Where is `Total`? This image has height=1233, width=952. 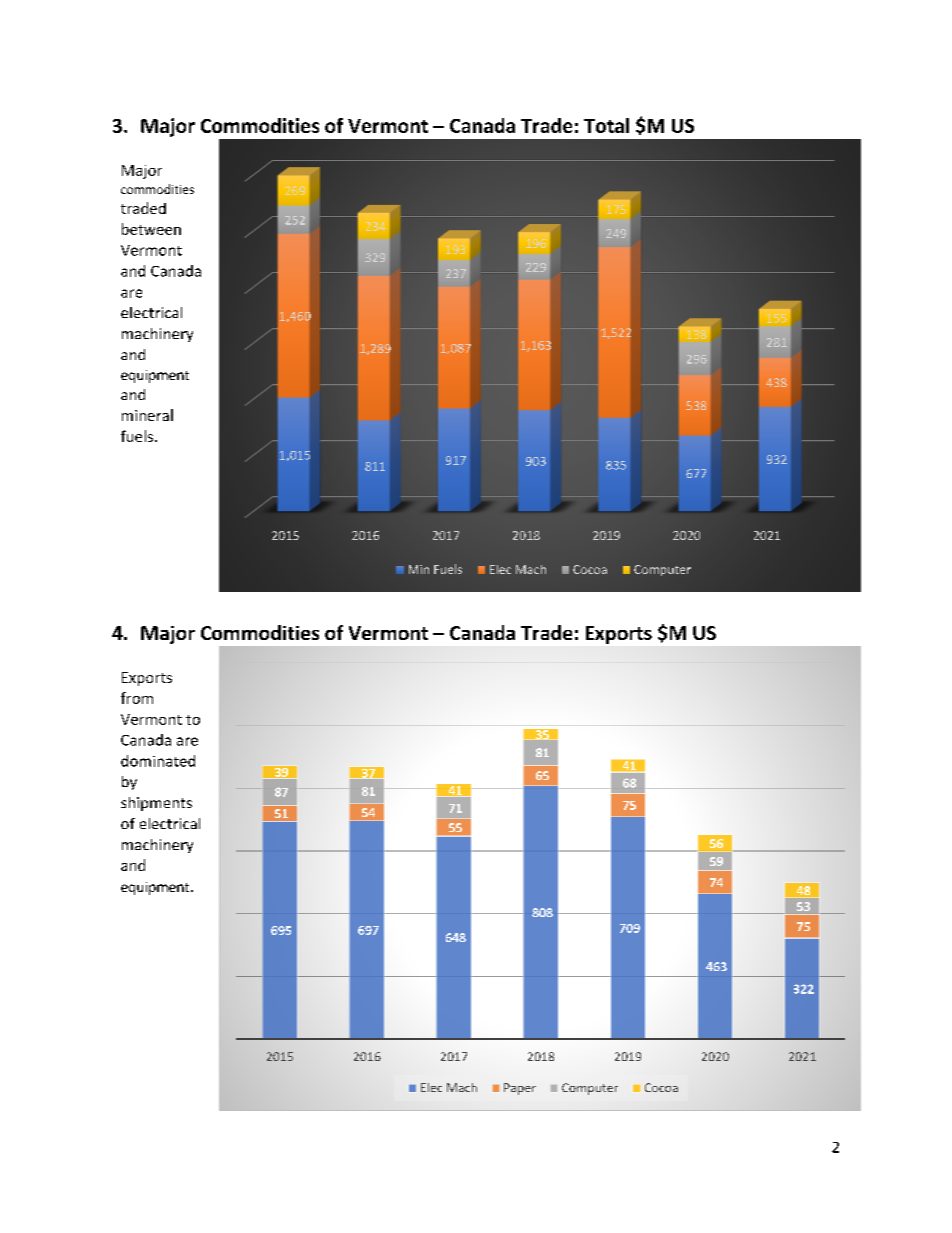 Total is located at coordinates (606, 125).
